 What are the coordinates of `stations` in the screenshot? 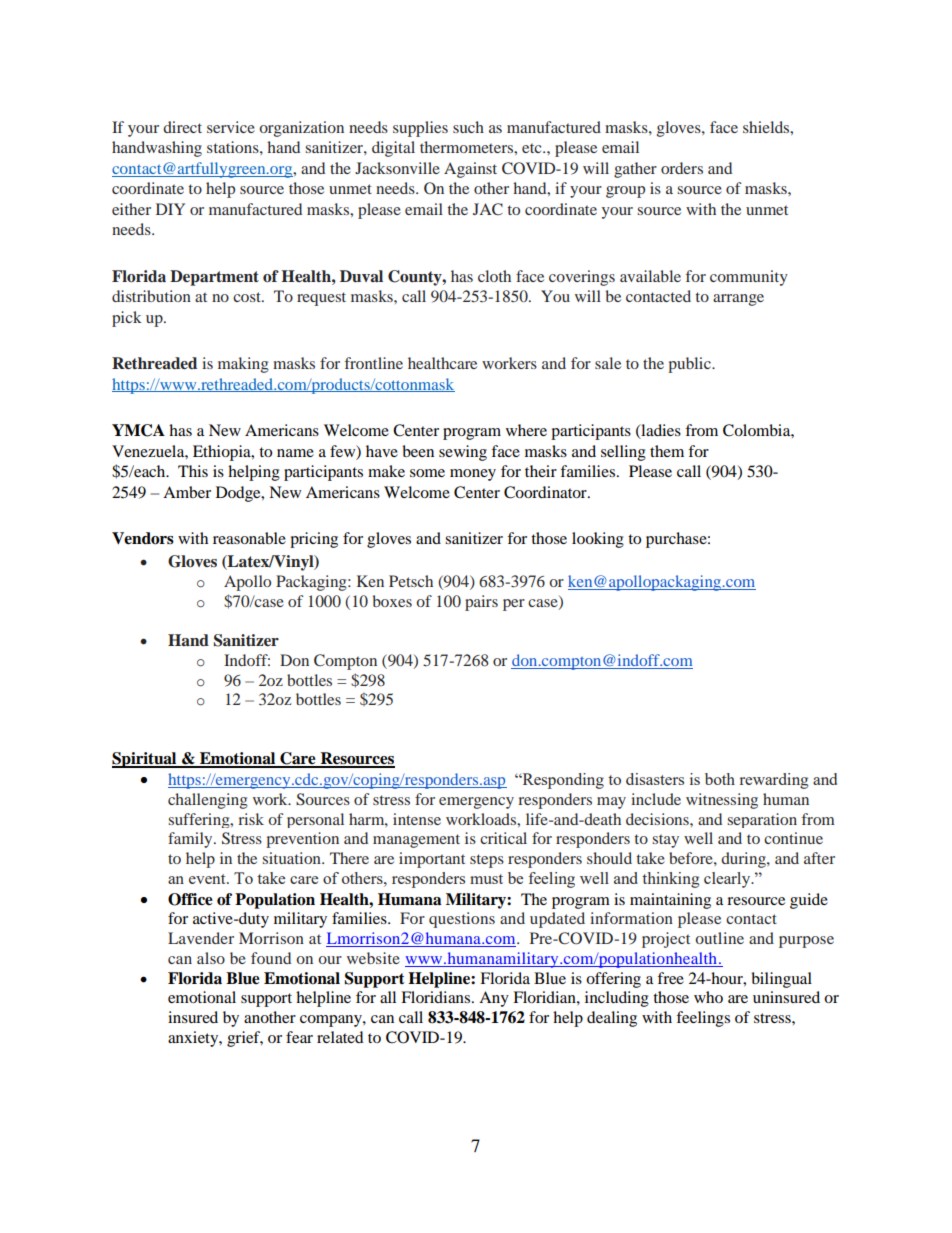 It's located at (234, 147).
